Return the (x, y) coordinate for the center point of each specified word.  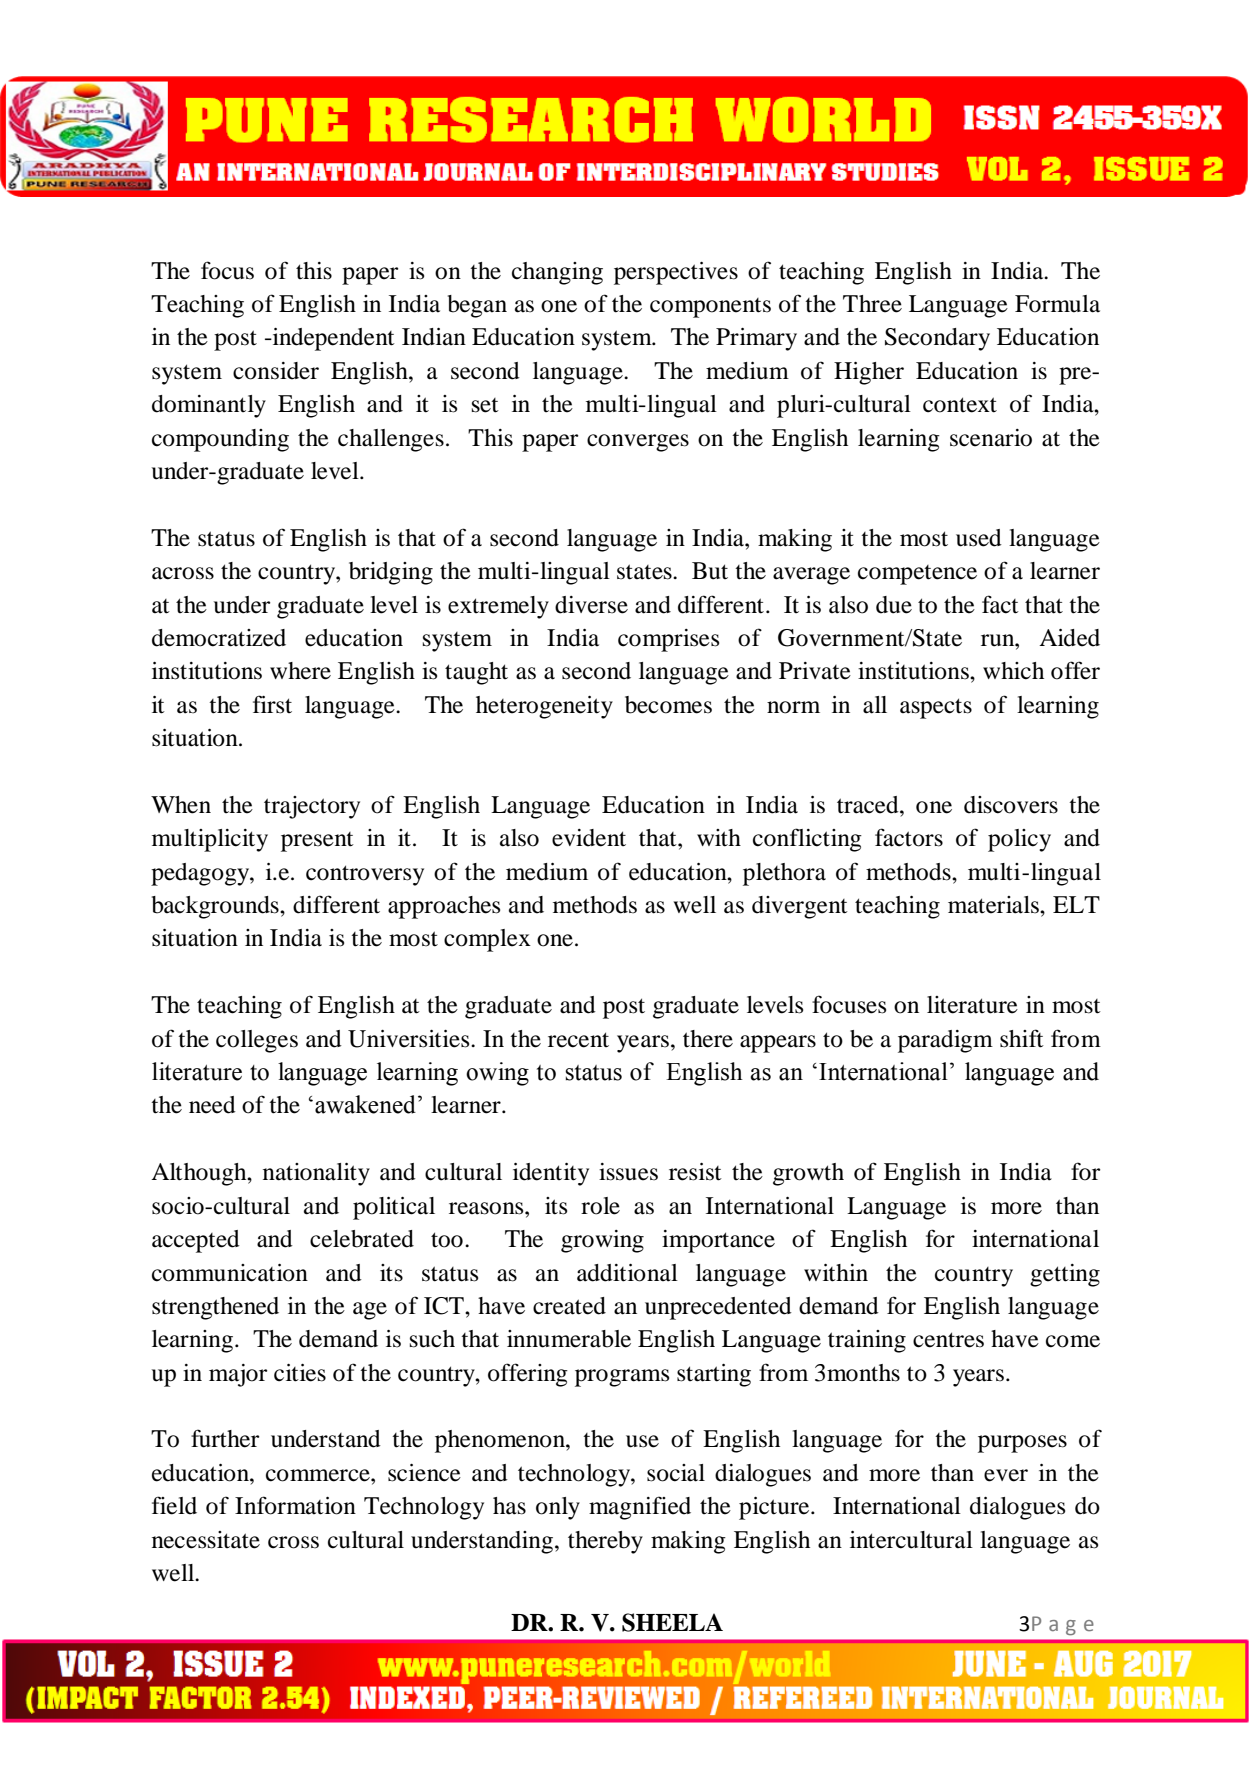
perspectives (676, 273)
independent (333, 339)
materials (994, 905)
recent (578, 1040)
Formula (1057, 304)
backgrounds (216, 907)
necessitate (206, 1540)
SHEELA (672, 1622)
